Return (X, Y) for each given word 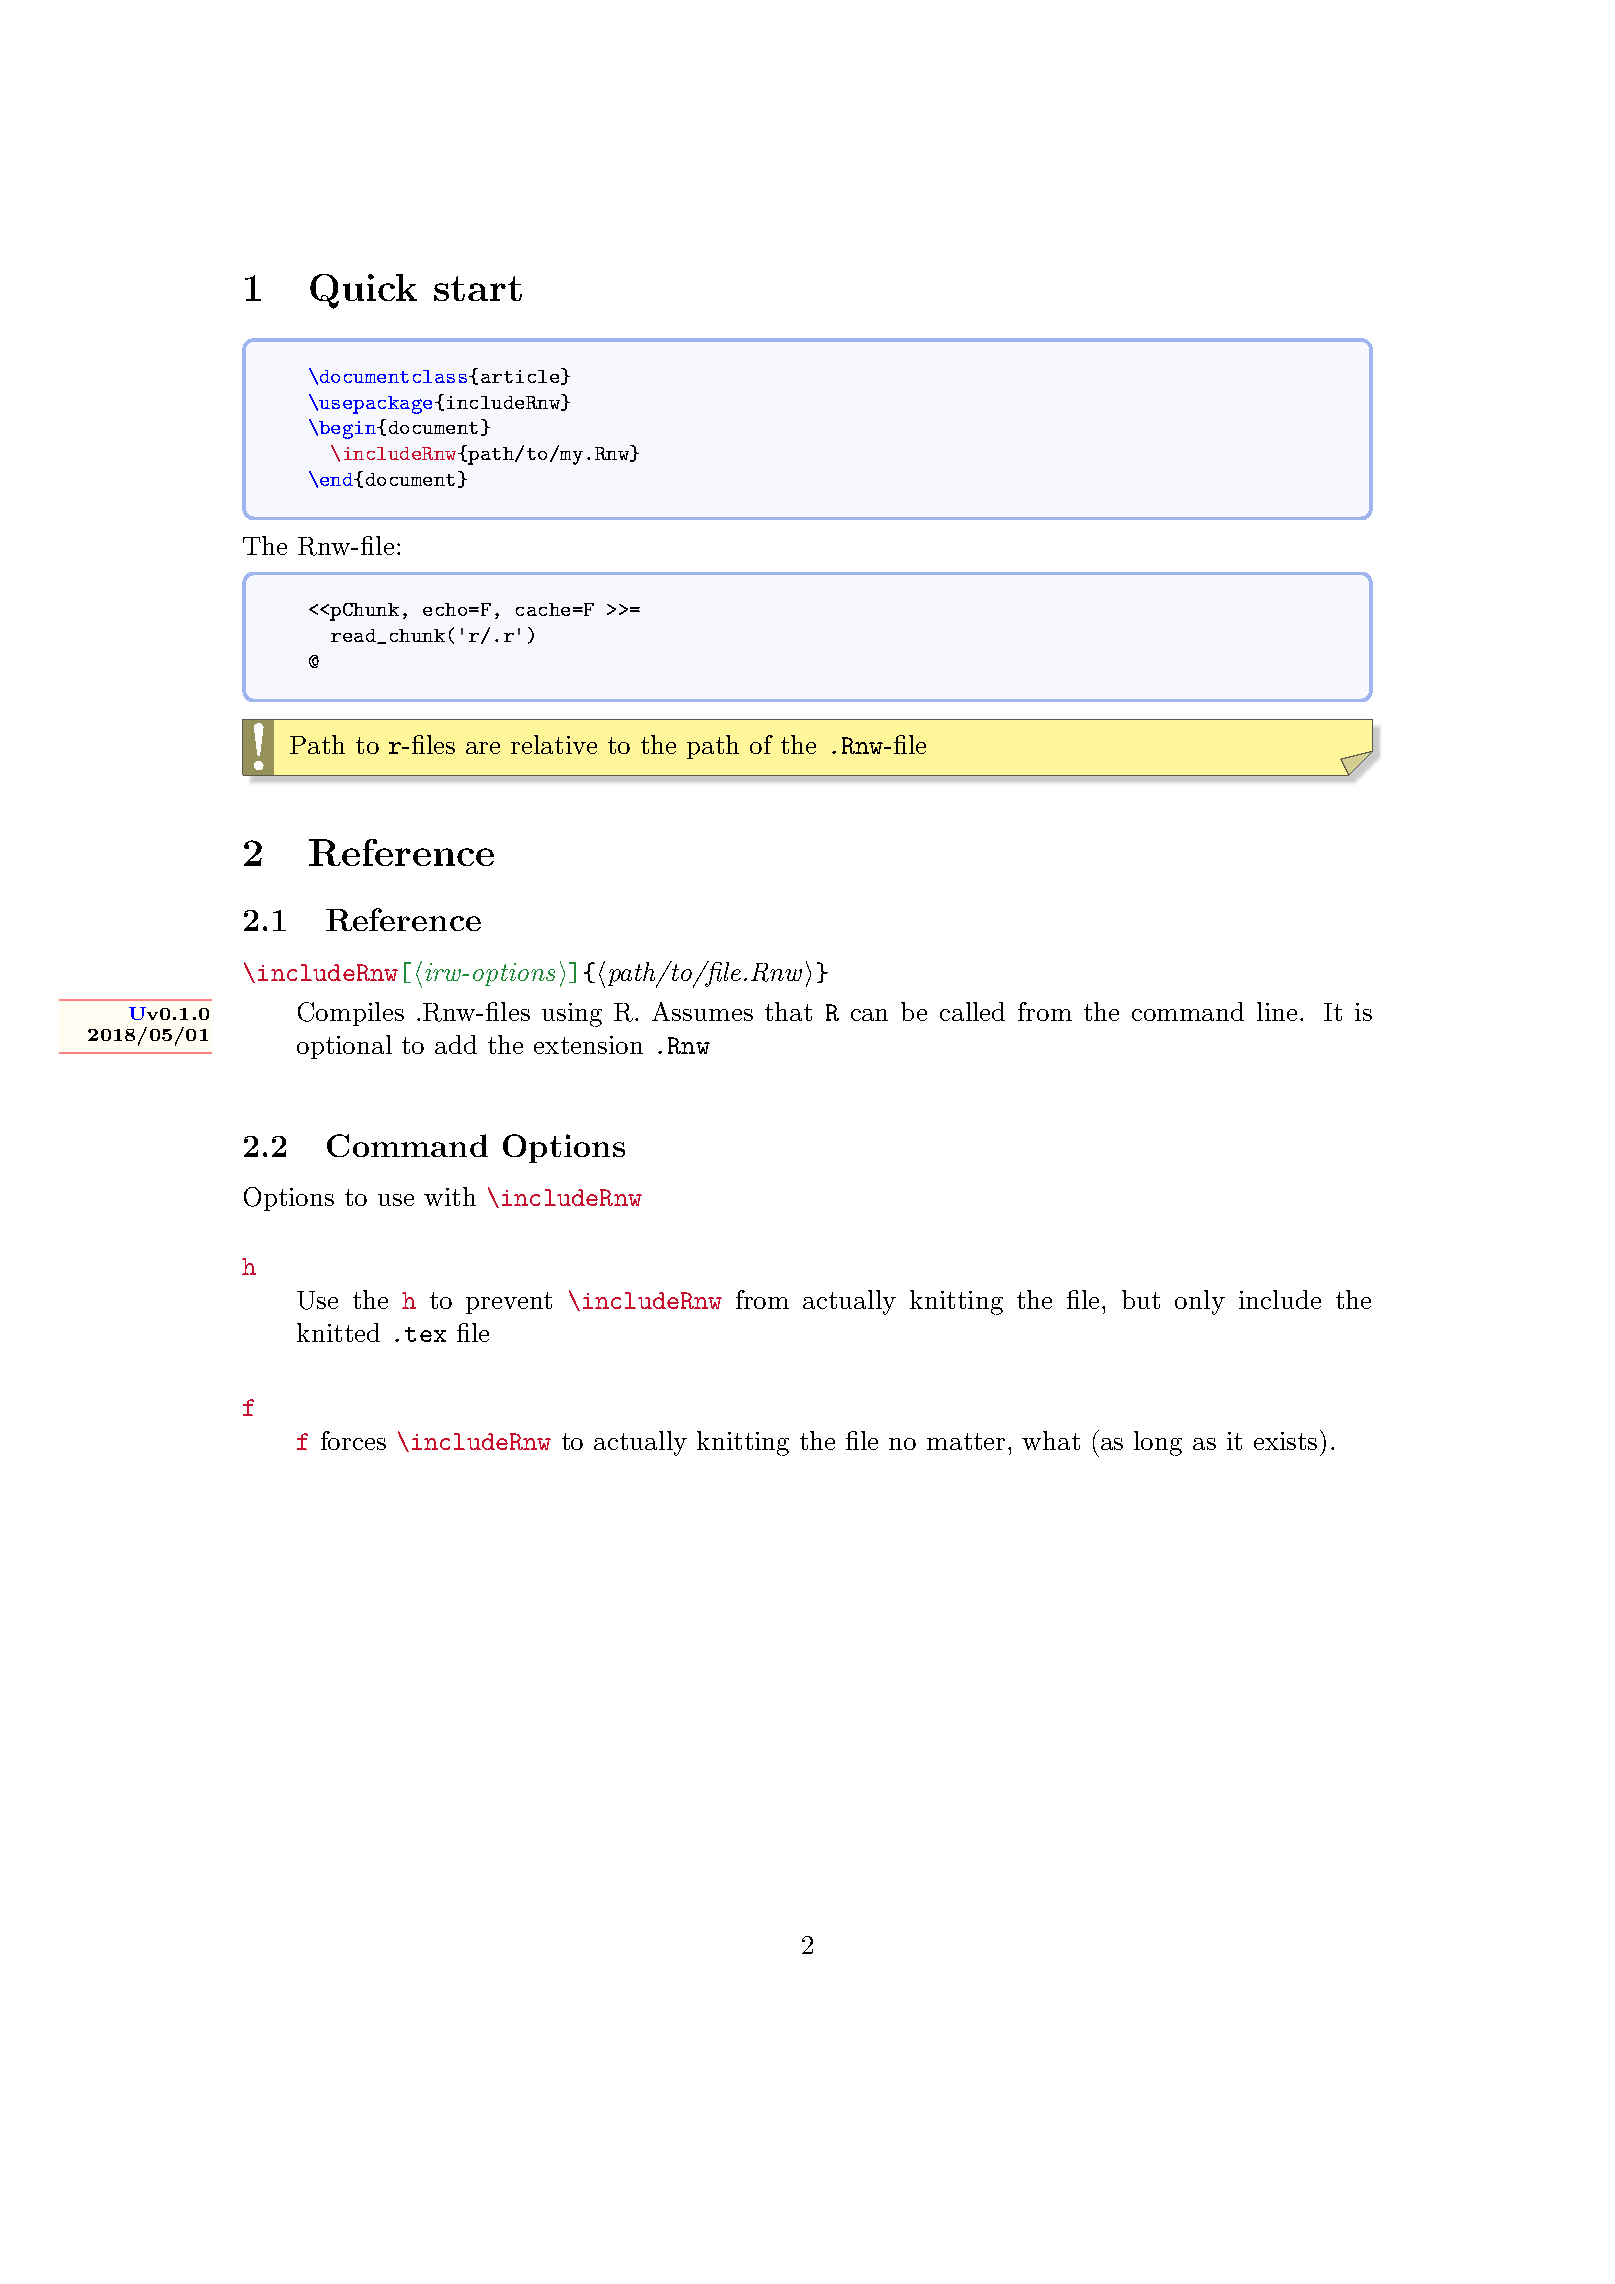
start (478, 288)
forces (353, 1440)
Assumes (702, 1011)
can (869, 1015)
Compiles (351, 1014)
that (788, 1011)
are (483, 748)
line (1277, 1011)
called (972, 1011)
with (450, 1196)
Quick (363, 291)
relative (554, 744)
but (1141, 1299)
